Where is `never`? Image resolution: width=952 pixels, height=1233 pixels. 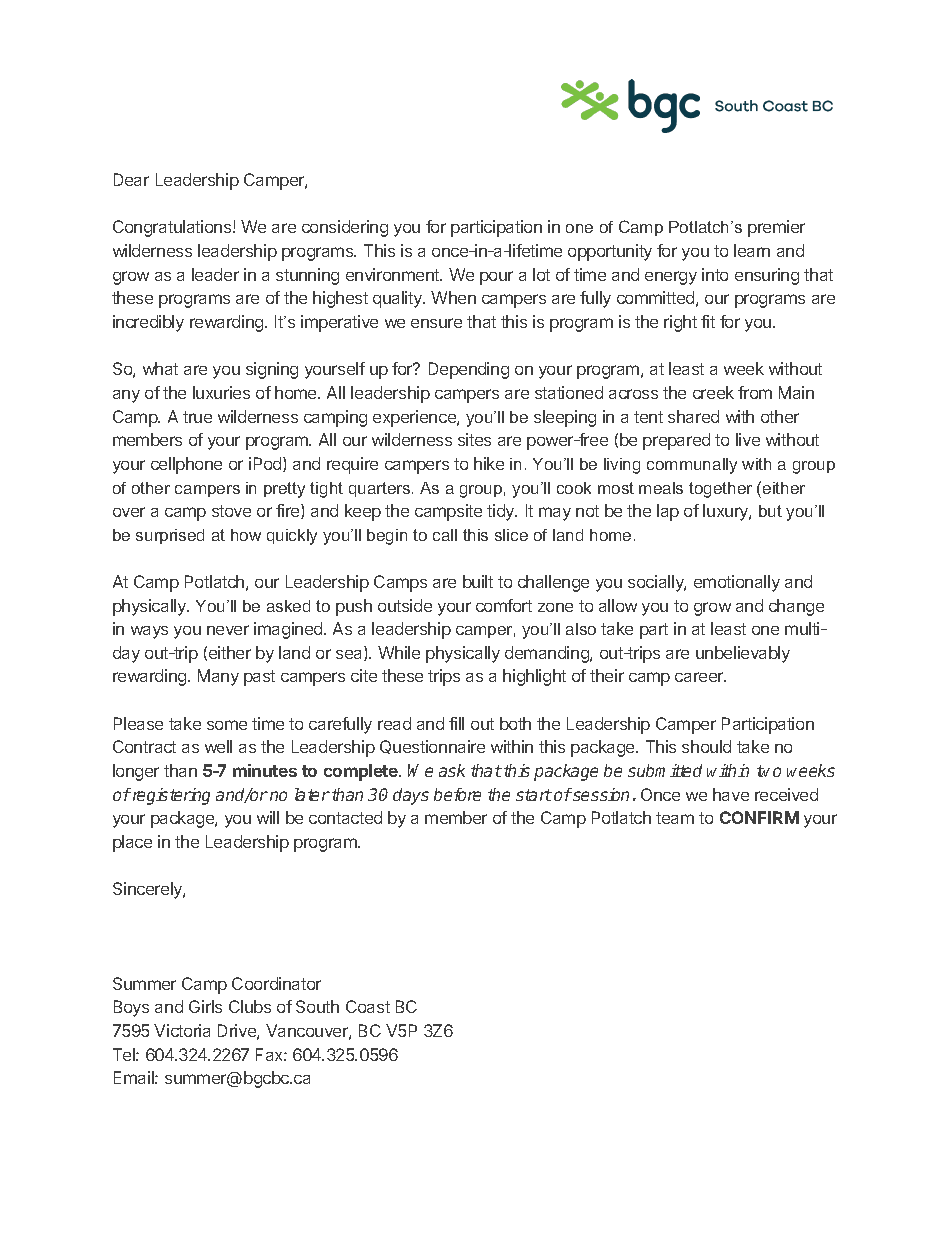
never is located at coordinates (228, 630).
